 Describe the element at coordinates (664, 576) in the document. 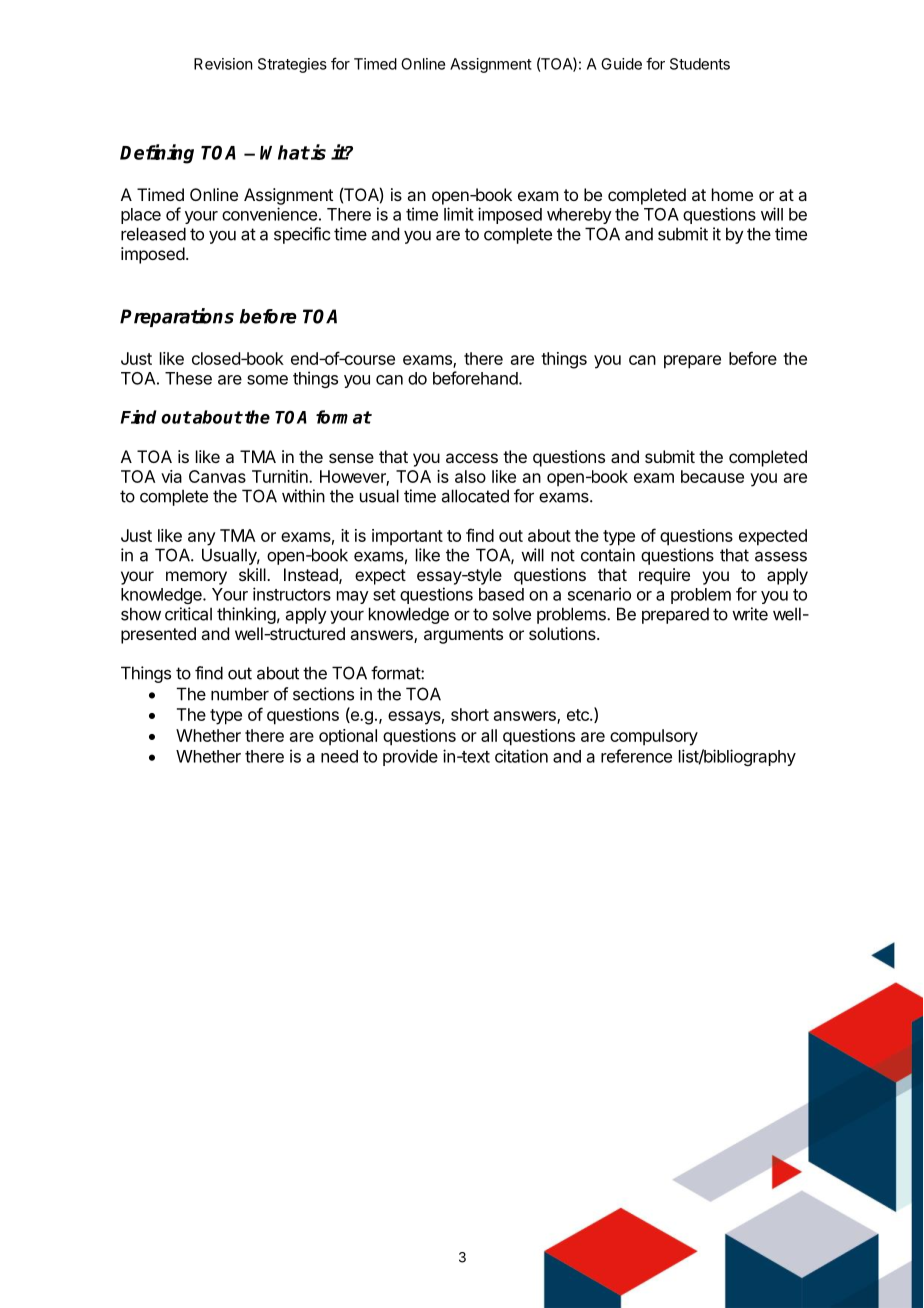

I see `require` at that location.
